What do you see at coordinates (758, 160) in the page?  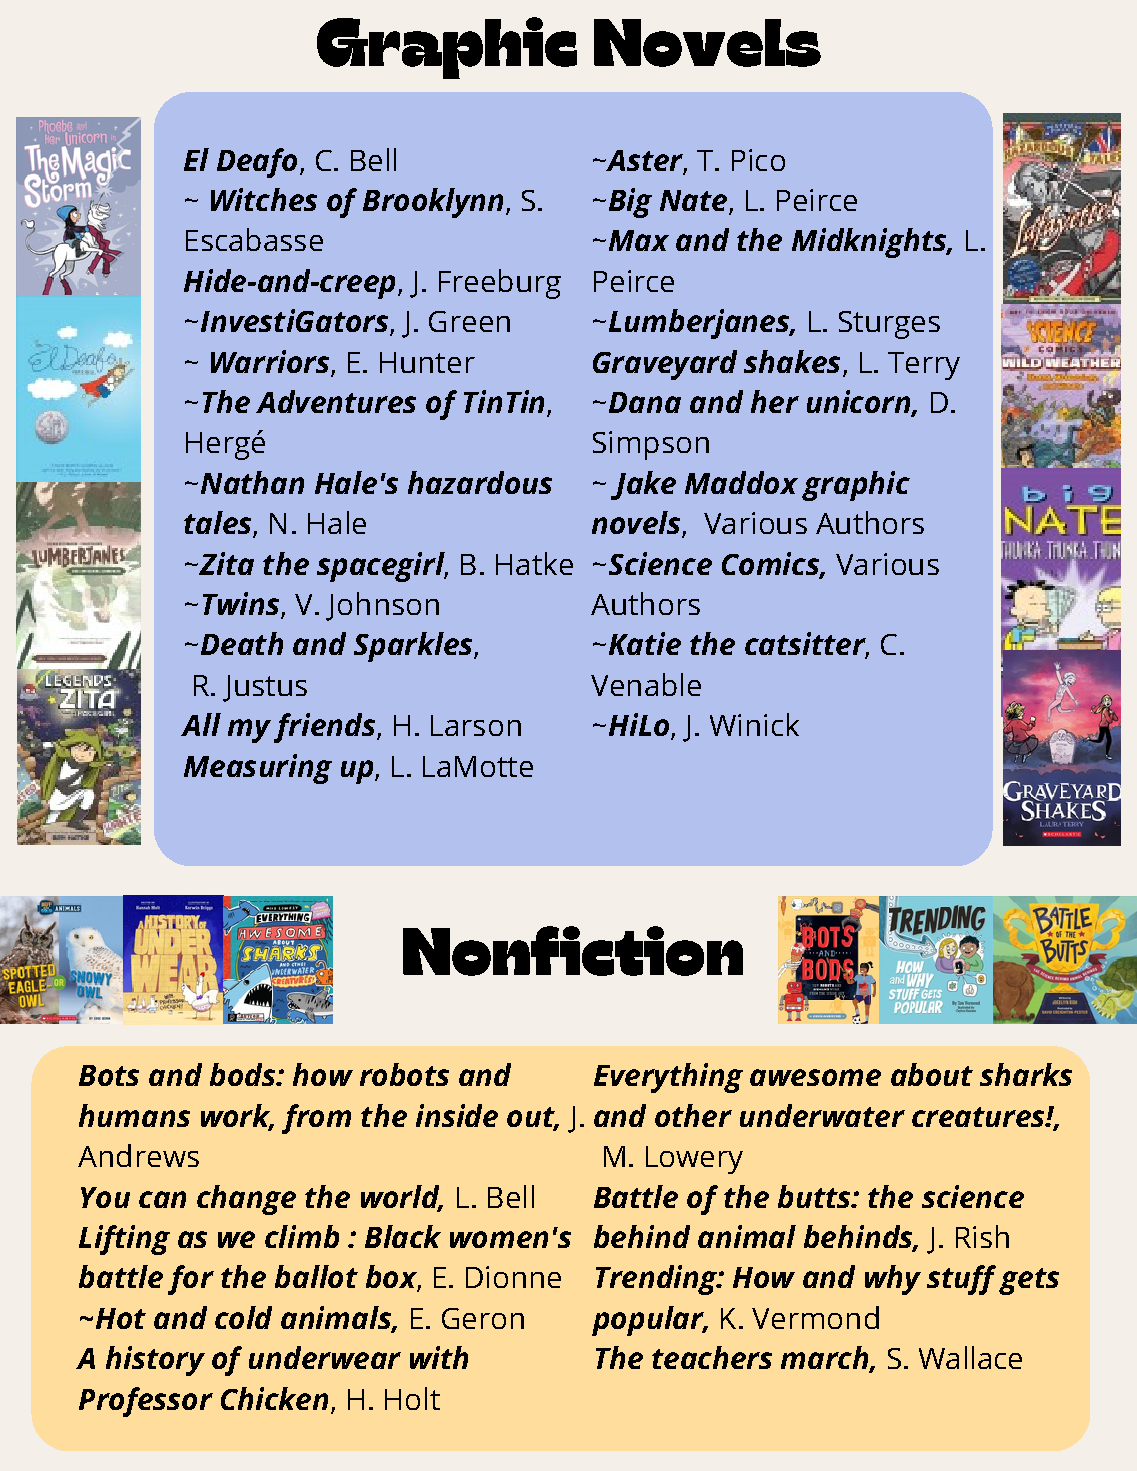 I see `Pico` at bounding box center [758, 160].
